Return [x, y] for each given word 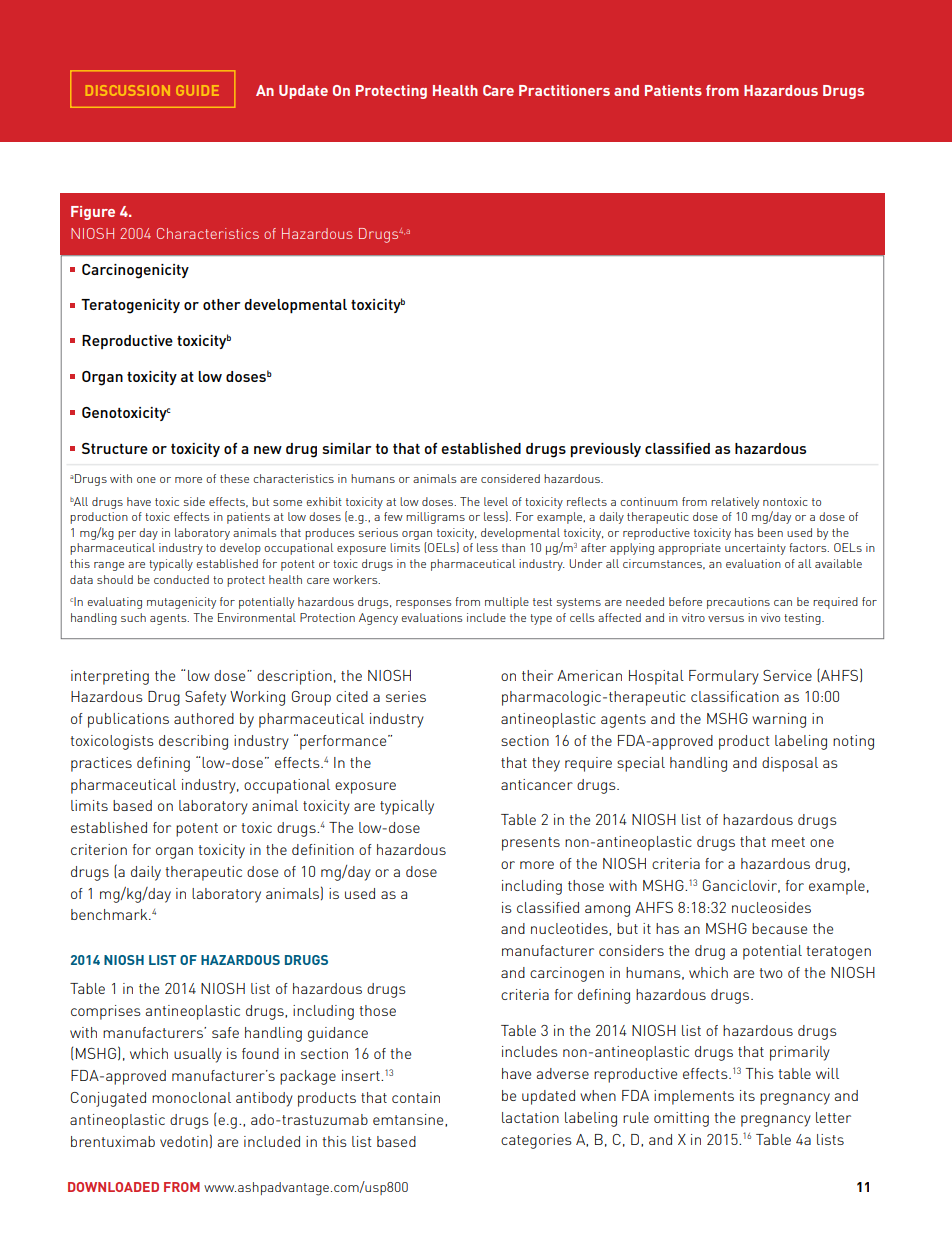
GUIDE [197, 90]
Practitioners [564, 90]
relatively [735, 503]
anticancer [537, 784]
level [496, 501]
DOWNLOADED [113, 1187]
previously [606, 450]
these [234, 478]
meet [788, 842]
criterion [99, 849]
